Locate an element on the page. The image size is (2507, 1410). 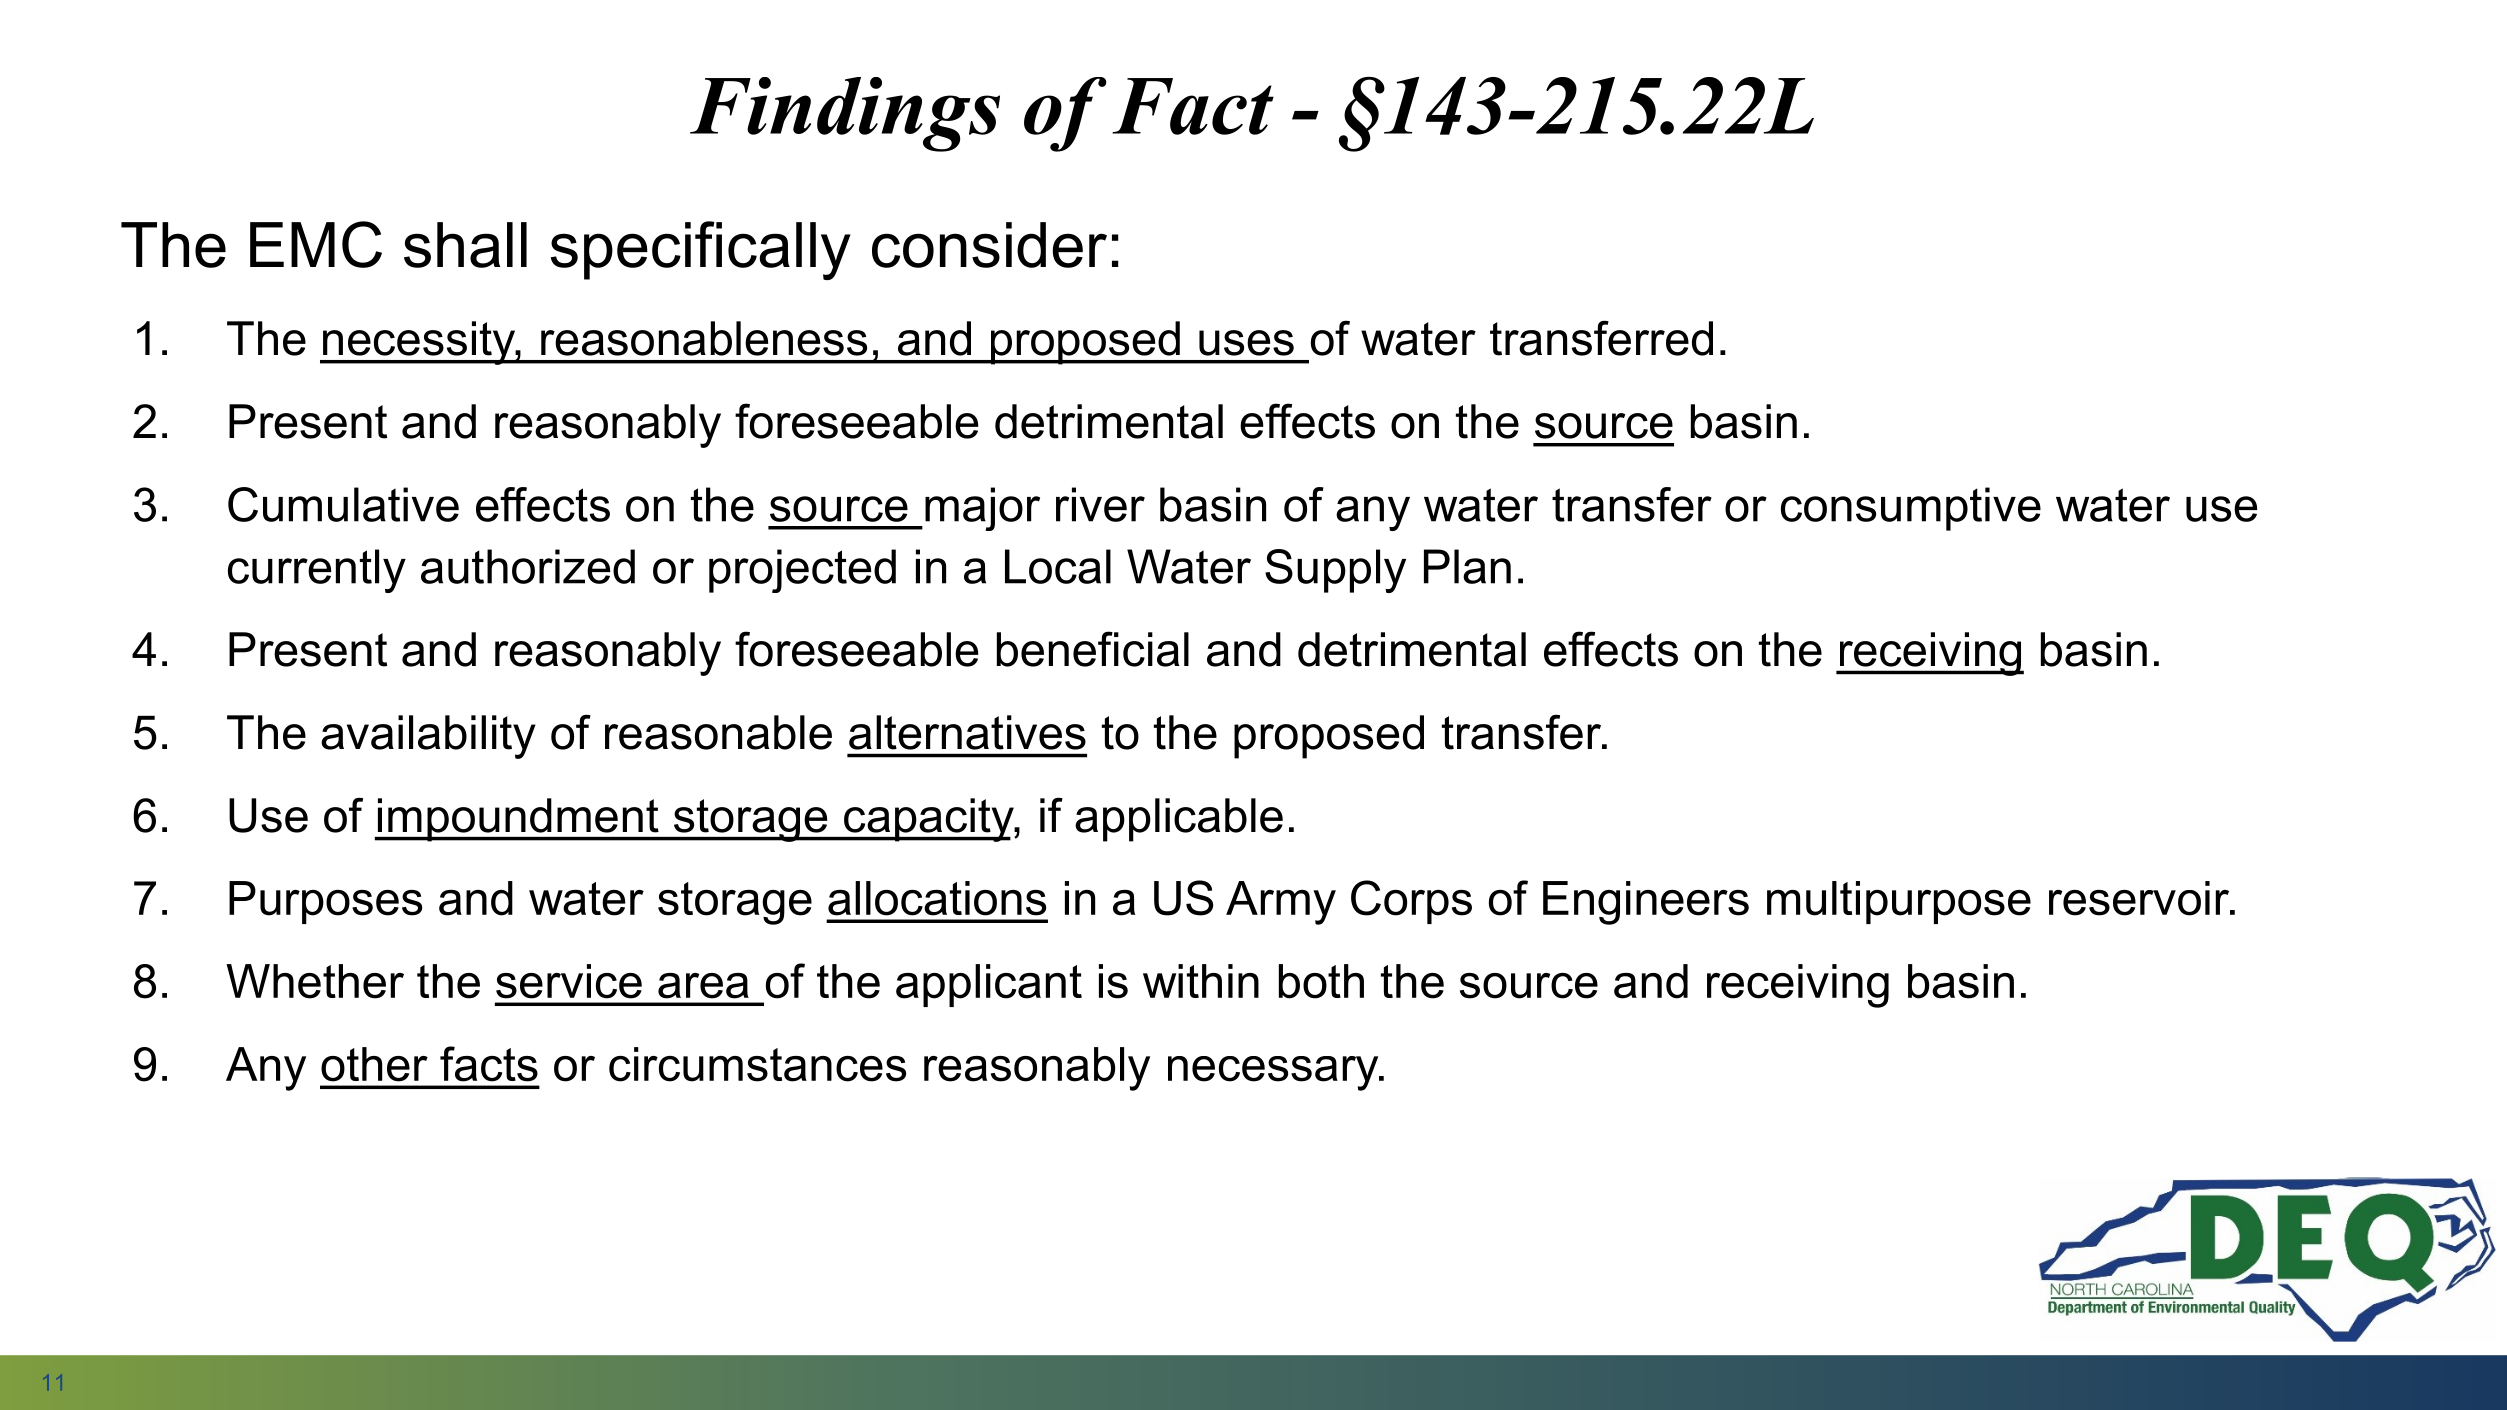
authorized is located at coordinates (528, 566).
